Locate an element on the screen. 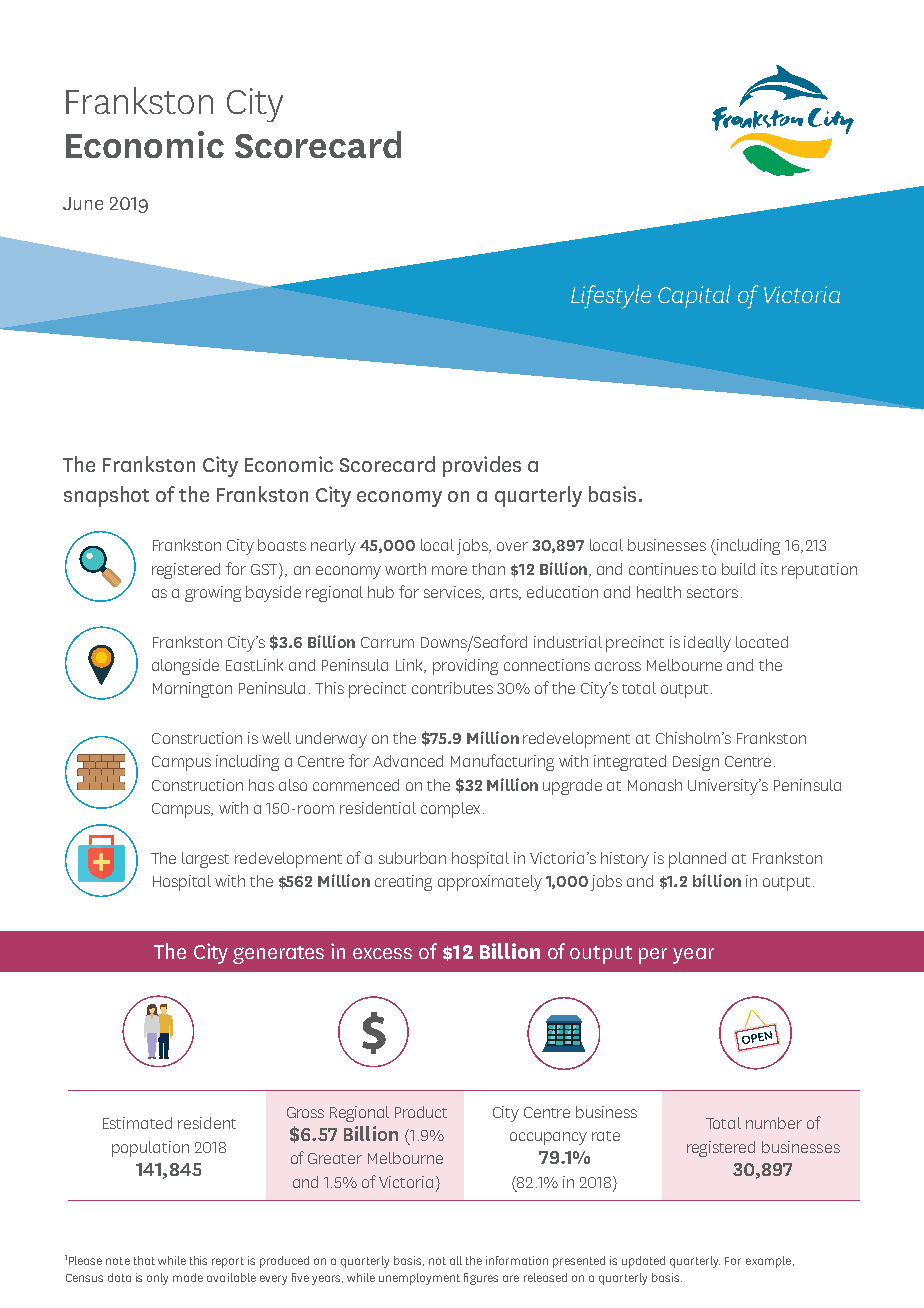 The height and width of the screenshot is (1308, 924). that is located at coordinates (144, 1260).
